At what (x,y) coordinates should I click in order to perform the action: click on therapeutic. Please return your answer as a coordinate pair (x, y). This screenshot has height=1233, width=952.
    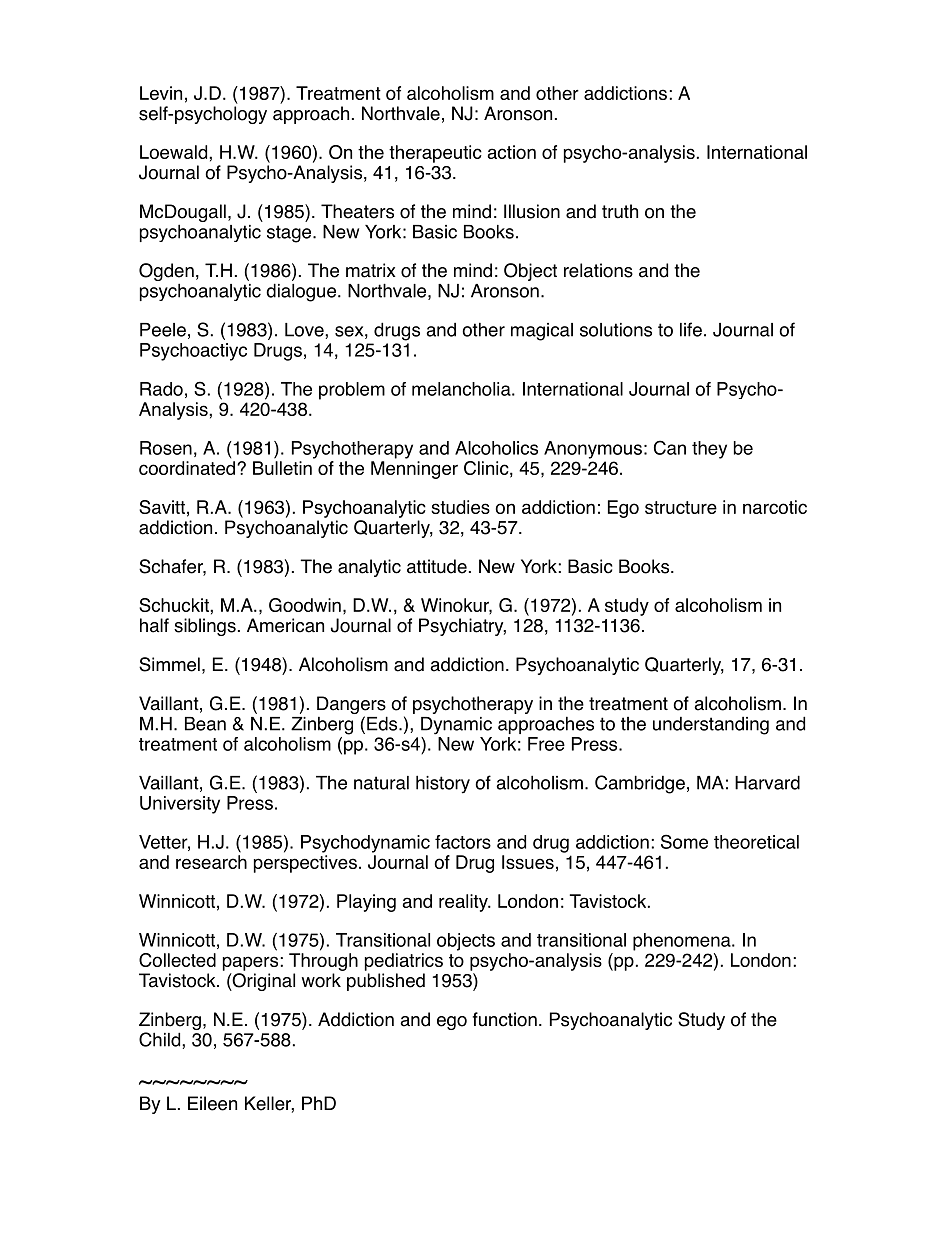
    Looking at the image, I should click on (435, 154).
